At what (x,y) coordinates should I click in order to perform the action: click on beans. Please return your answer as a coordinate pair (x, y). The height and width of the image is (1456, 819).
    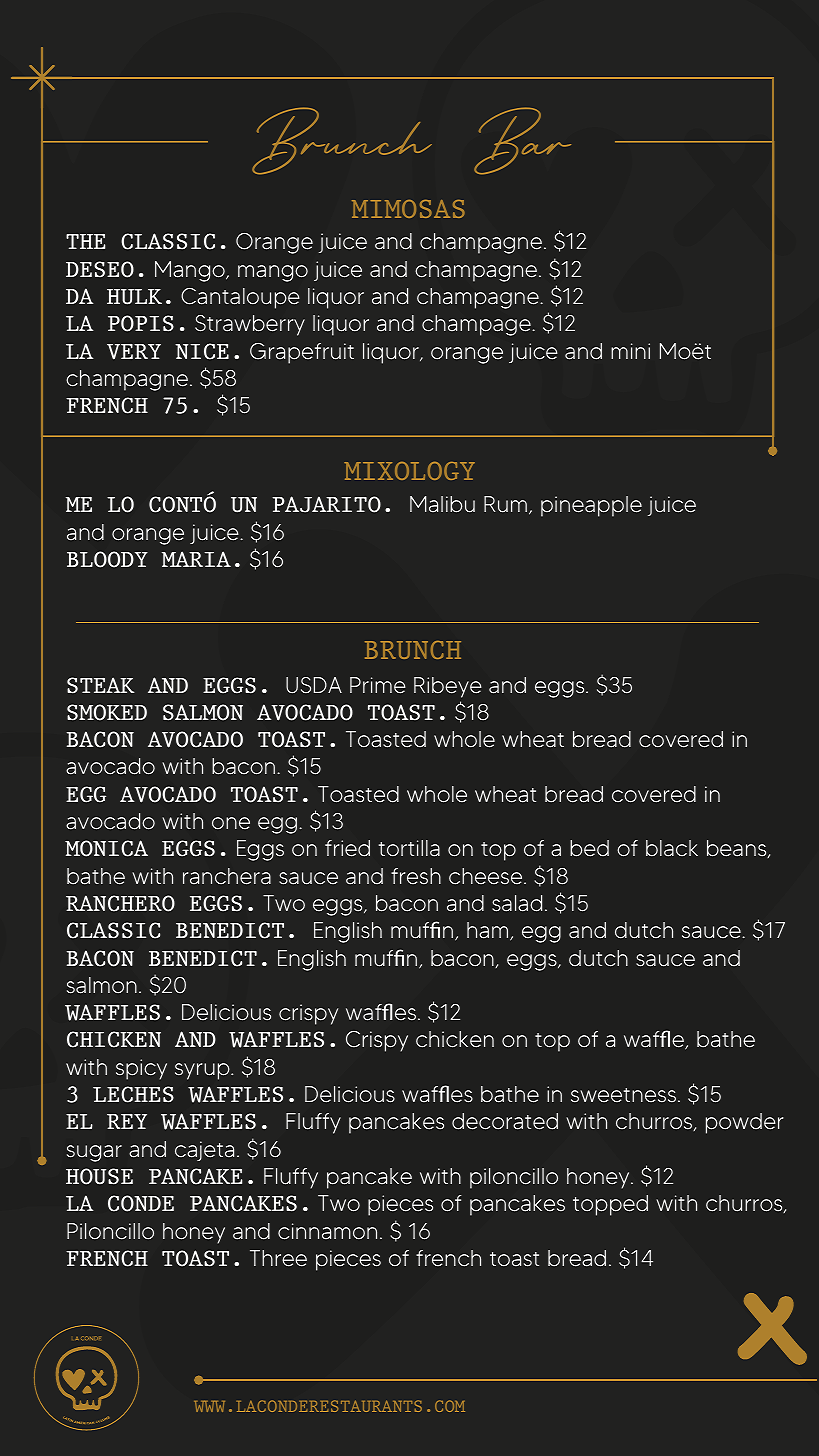
    Looking at the image, I should click on (738, 849).
